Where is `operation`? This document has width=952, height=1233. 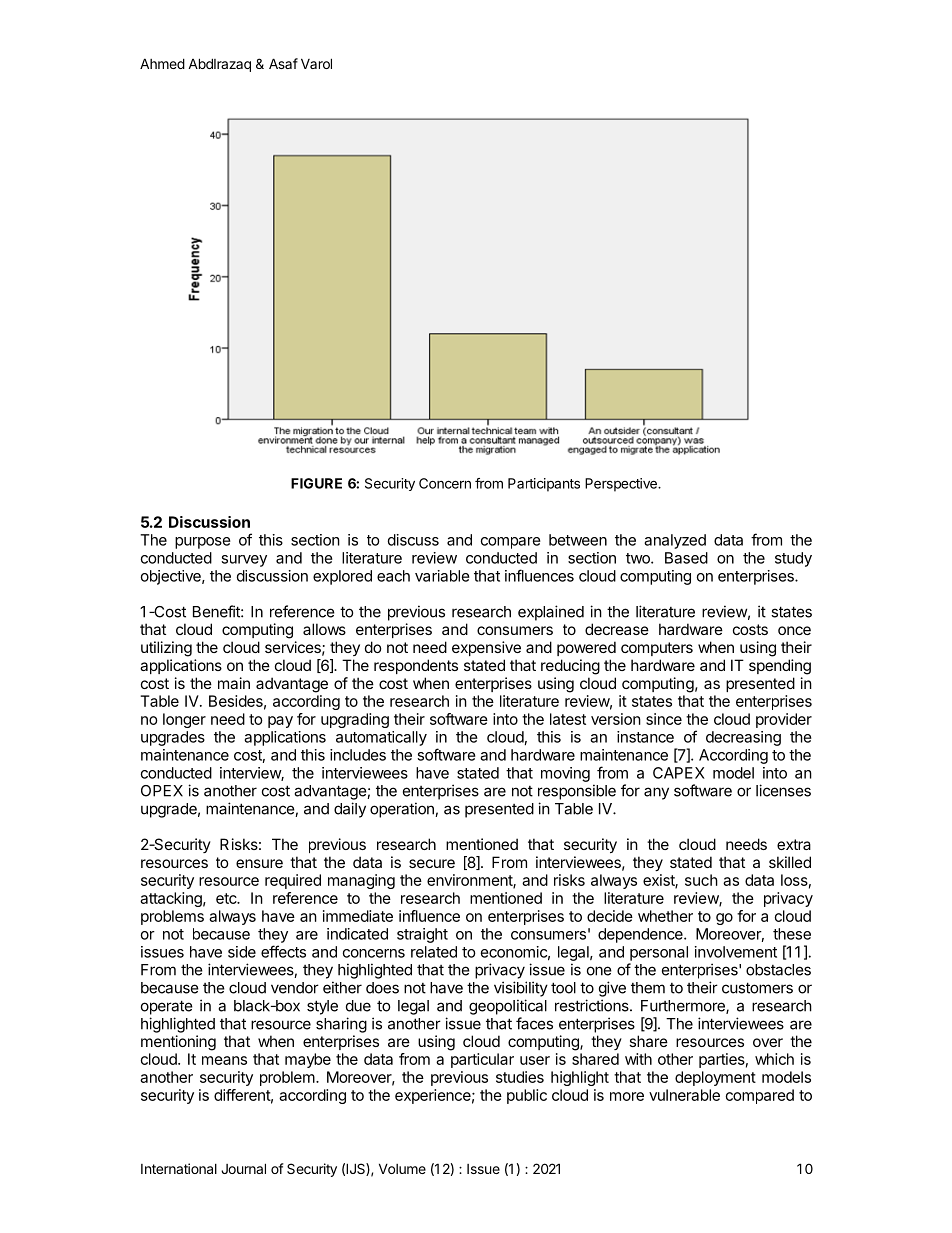 operation is located at coordinates (403, 810).
